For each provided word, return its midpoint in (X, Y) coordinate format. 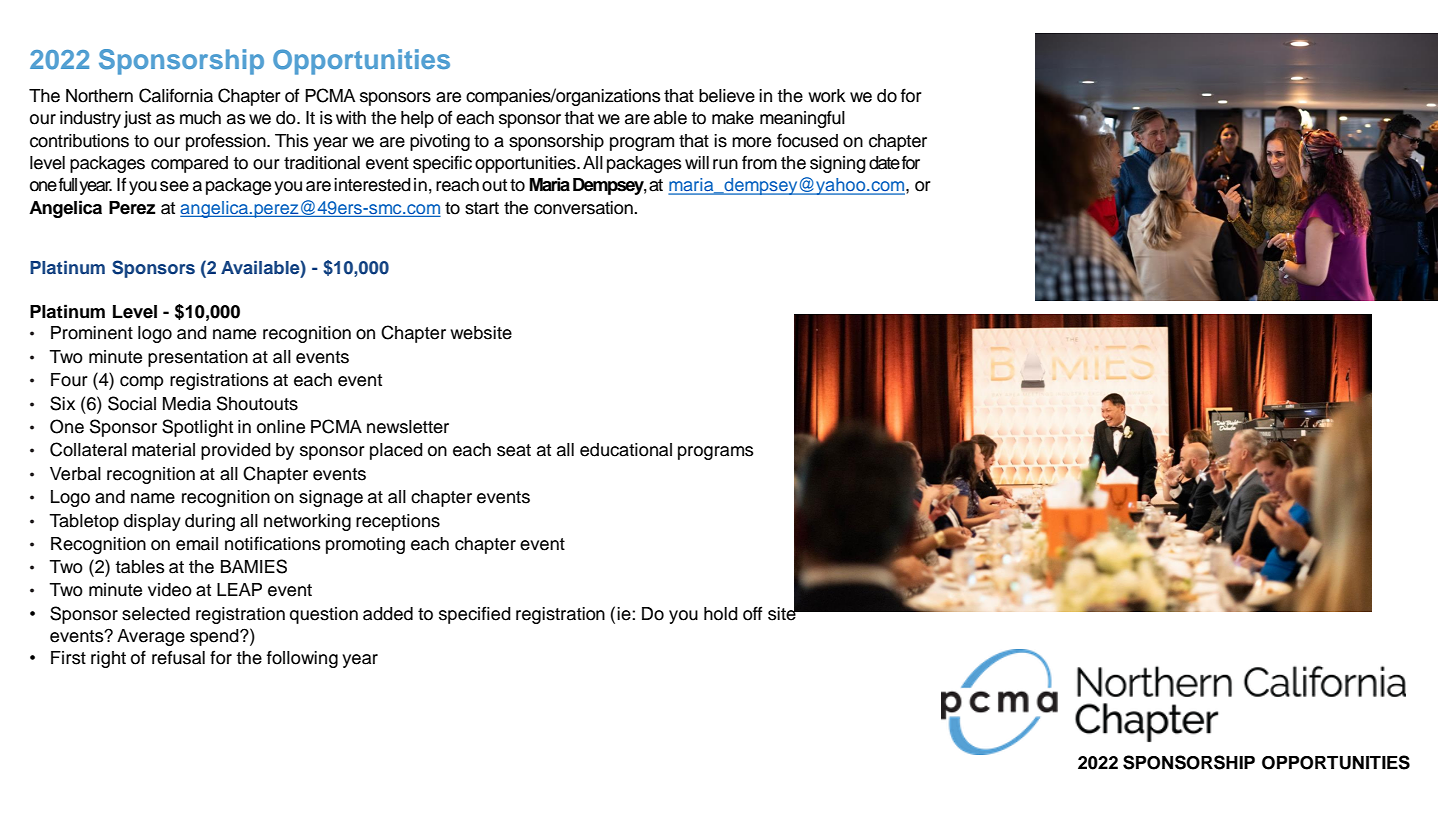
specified (475, 615)
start (482, 208)
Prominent (92, 333)
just (137, 119)
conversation (584, 208)
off (752, 613)
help (417, 119)
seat (514, 450)
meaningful (802, 119)
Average (151, 637)
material (163, 450)
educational (626, 450)
